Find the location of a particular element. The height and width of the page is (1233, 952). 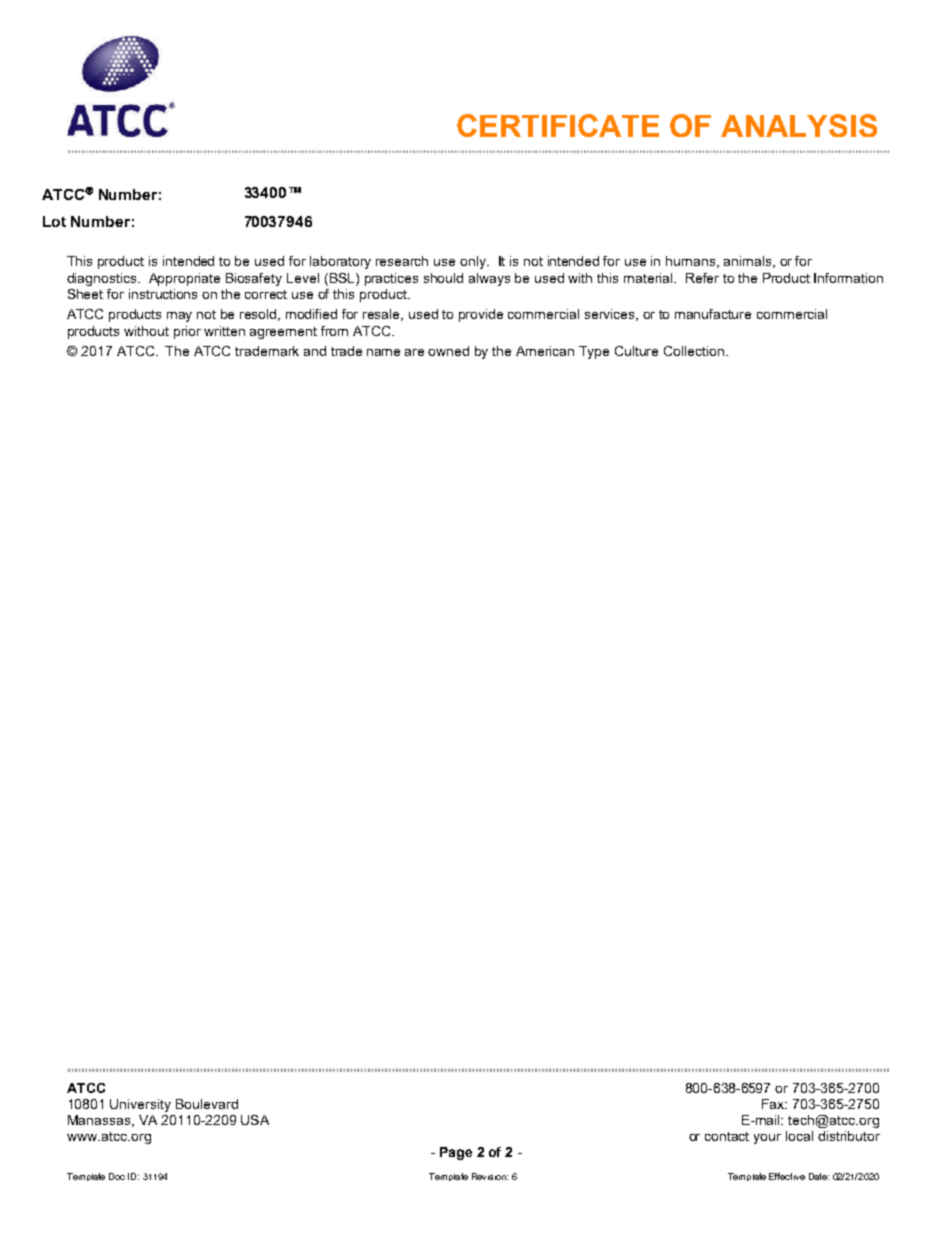

University is located at coordinates (140, 1105).
